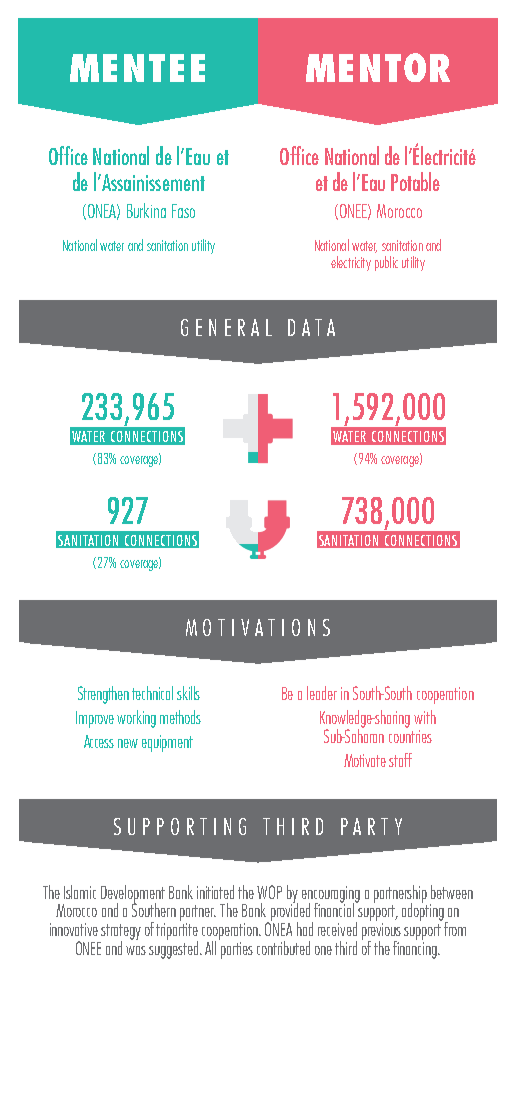 The height and width of the document is (1118, 516). Describe the element at coordinates (415, 181) in the document. I see `Potable` at that location.
